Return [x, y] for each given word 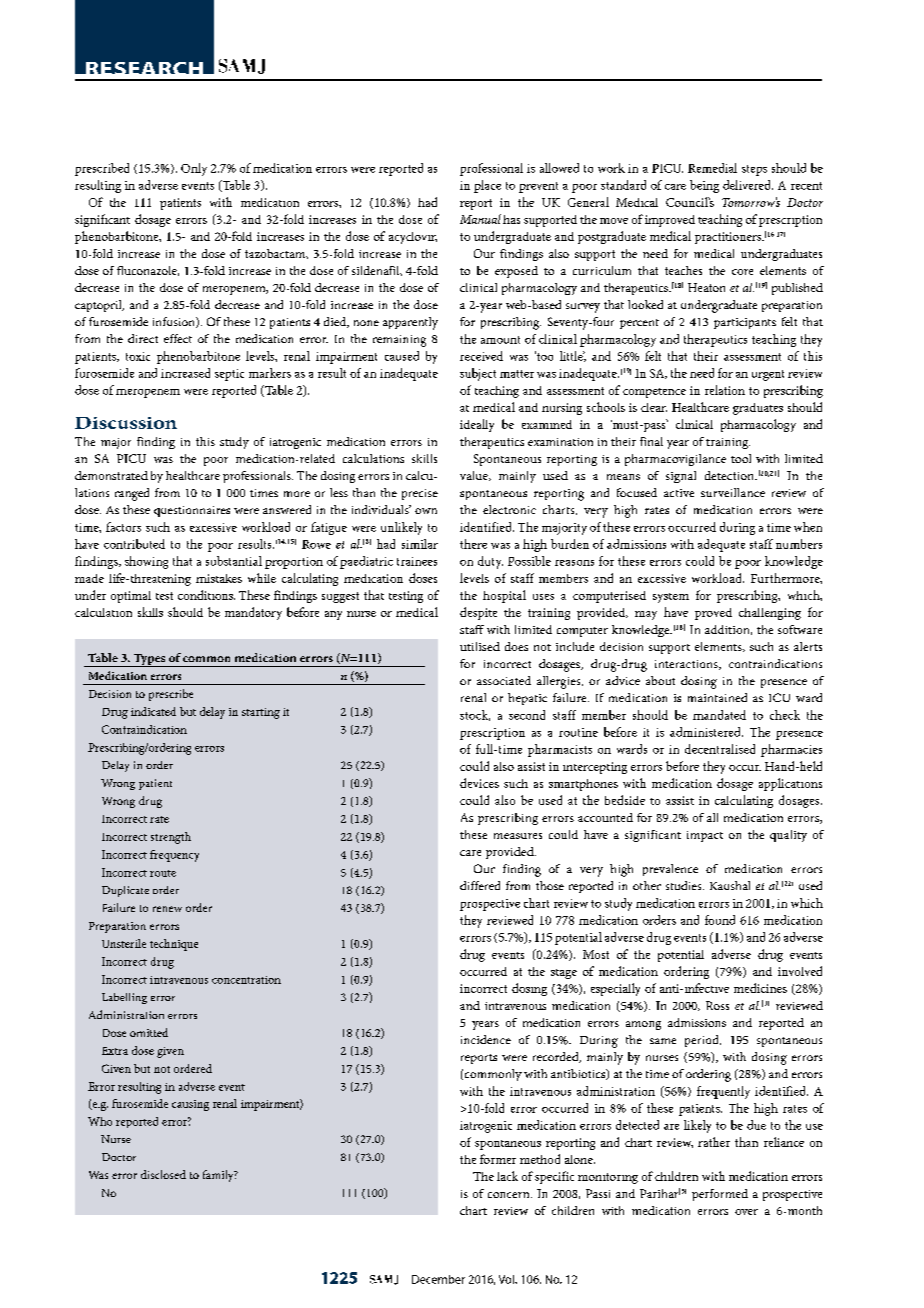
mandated [719, 715]
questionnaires [192, 511]
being [704, 186]
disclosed [163, 1174]
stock [475, 715]
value [475, 476]
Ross [717, 1005]
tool [741, 458]
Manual [480, 219]
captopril [99, 306]
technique [174, 945]
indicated [153, 711]
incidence [486, 1039]
